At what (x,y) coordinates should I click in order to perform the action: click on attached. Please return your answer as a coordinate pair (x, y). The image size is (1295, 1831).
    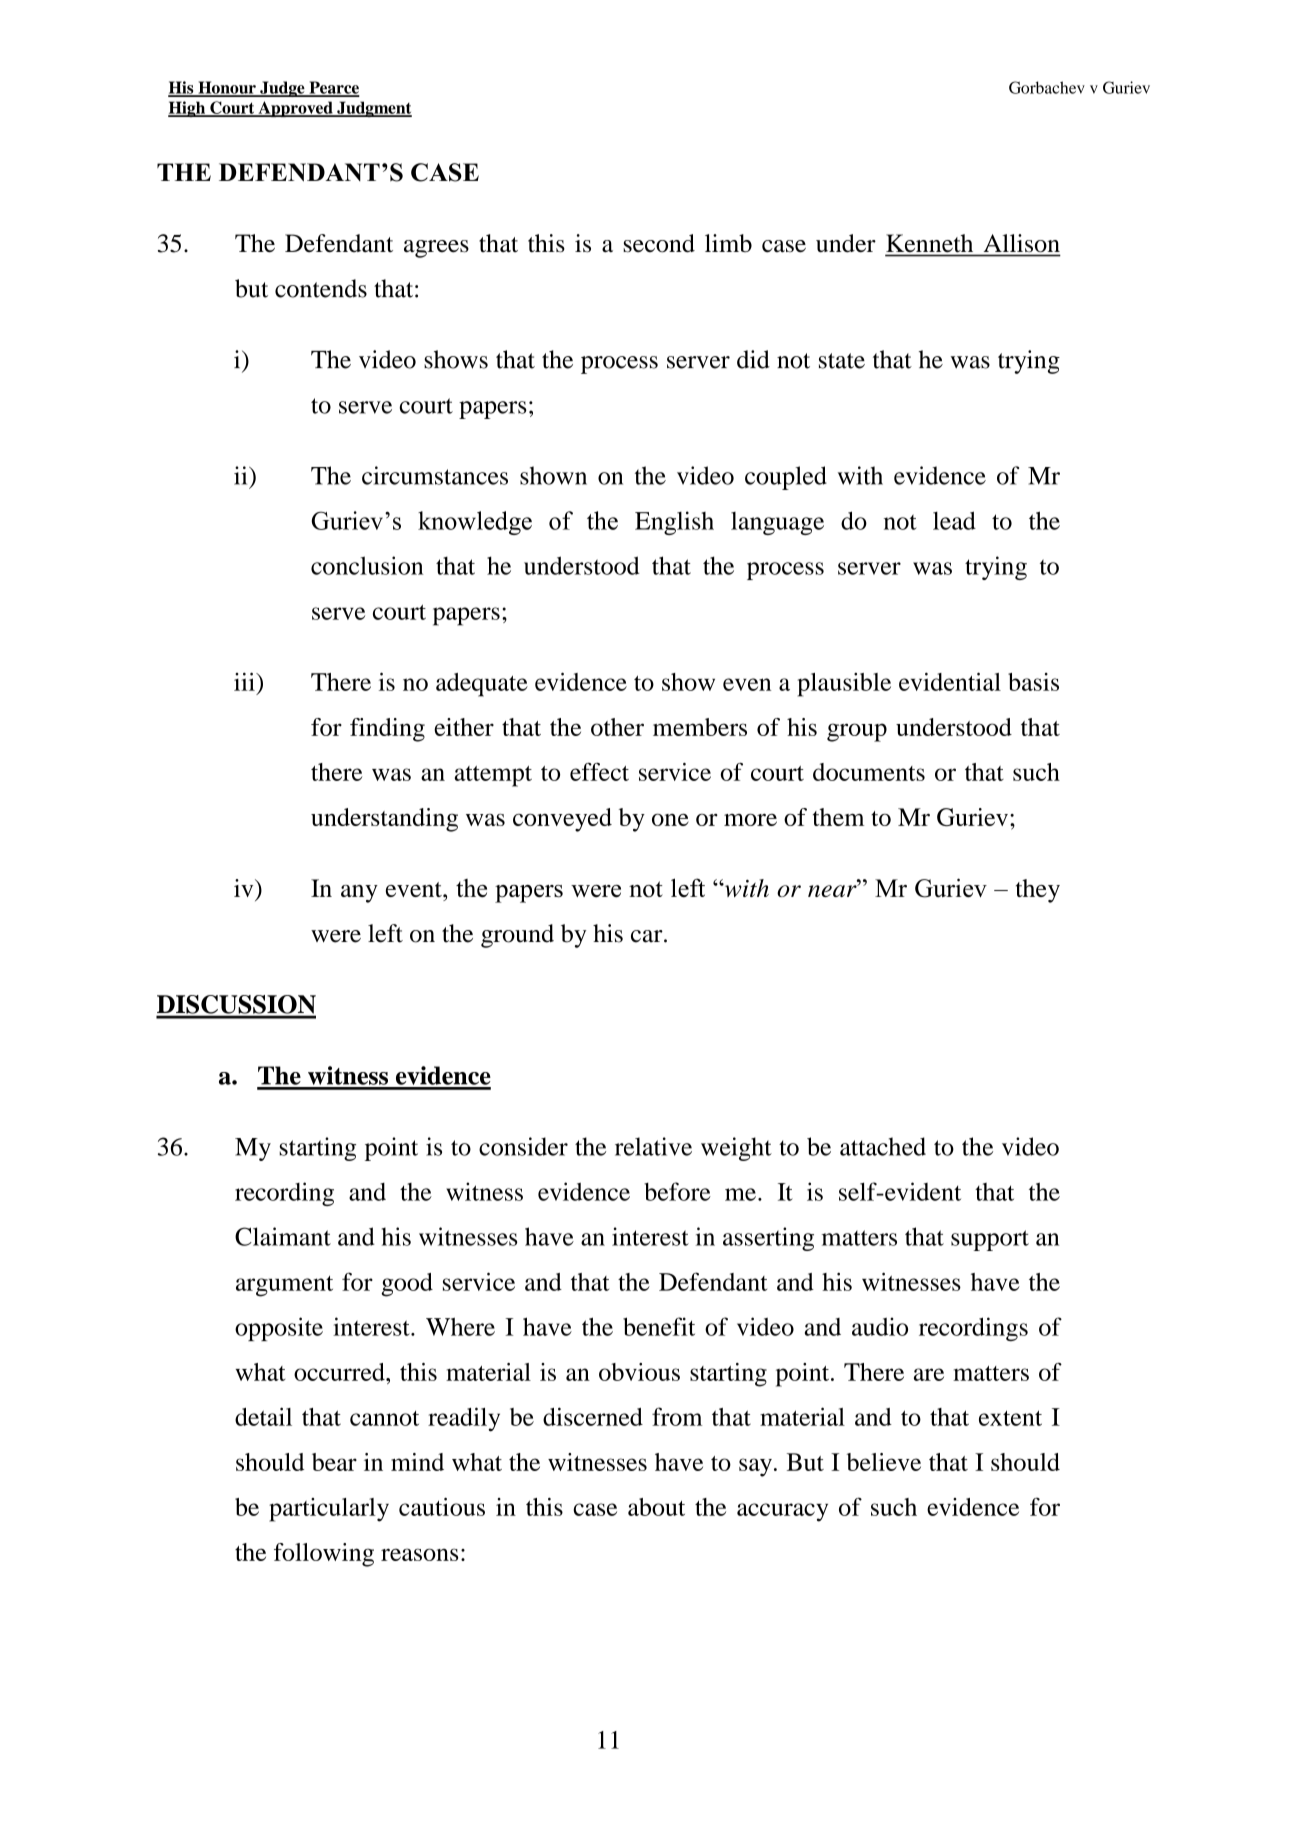
    Looking at the image, I should click on (883, 1146).
